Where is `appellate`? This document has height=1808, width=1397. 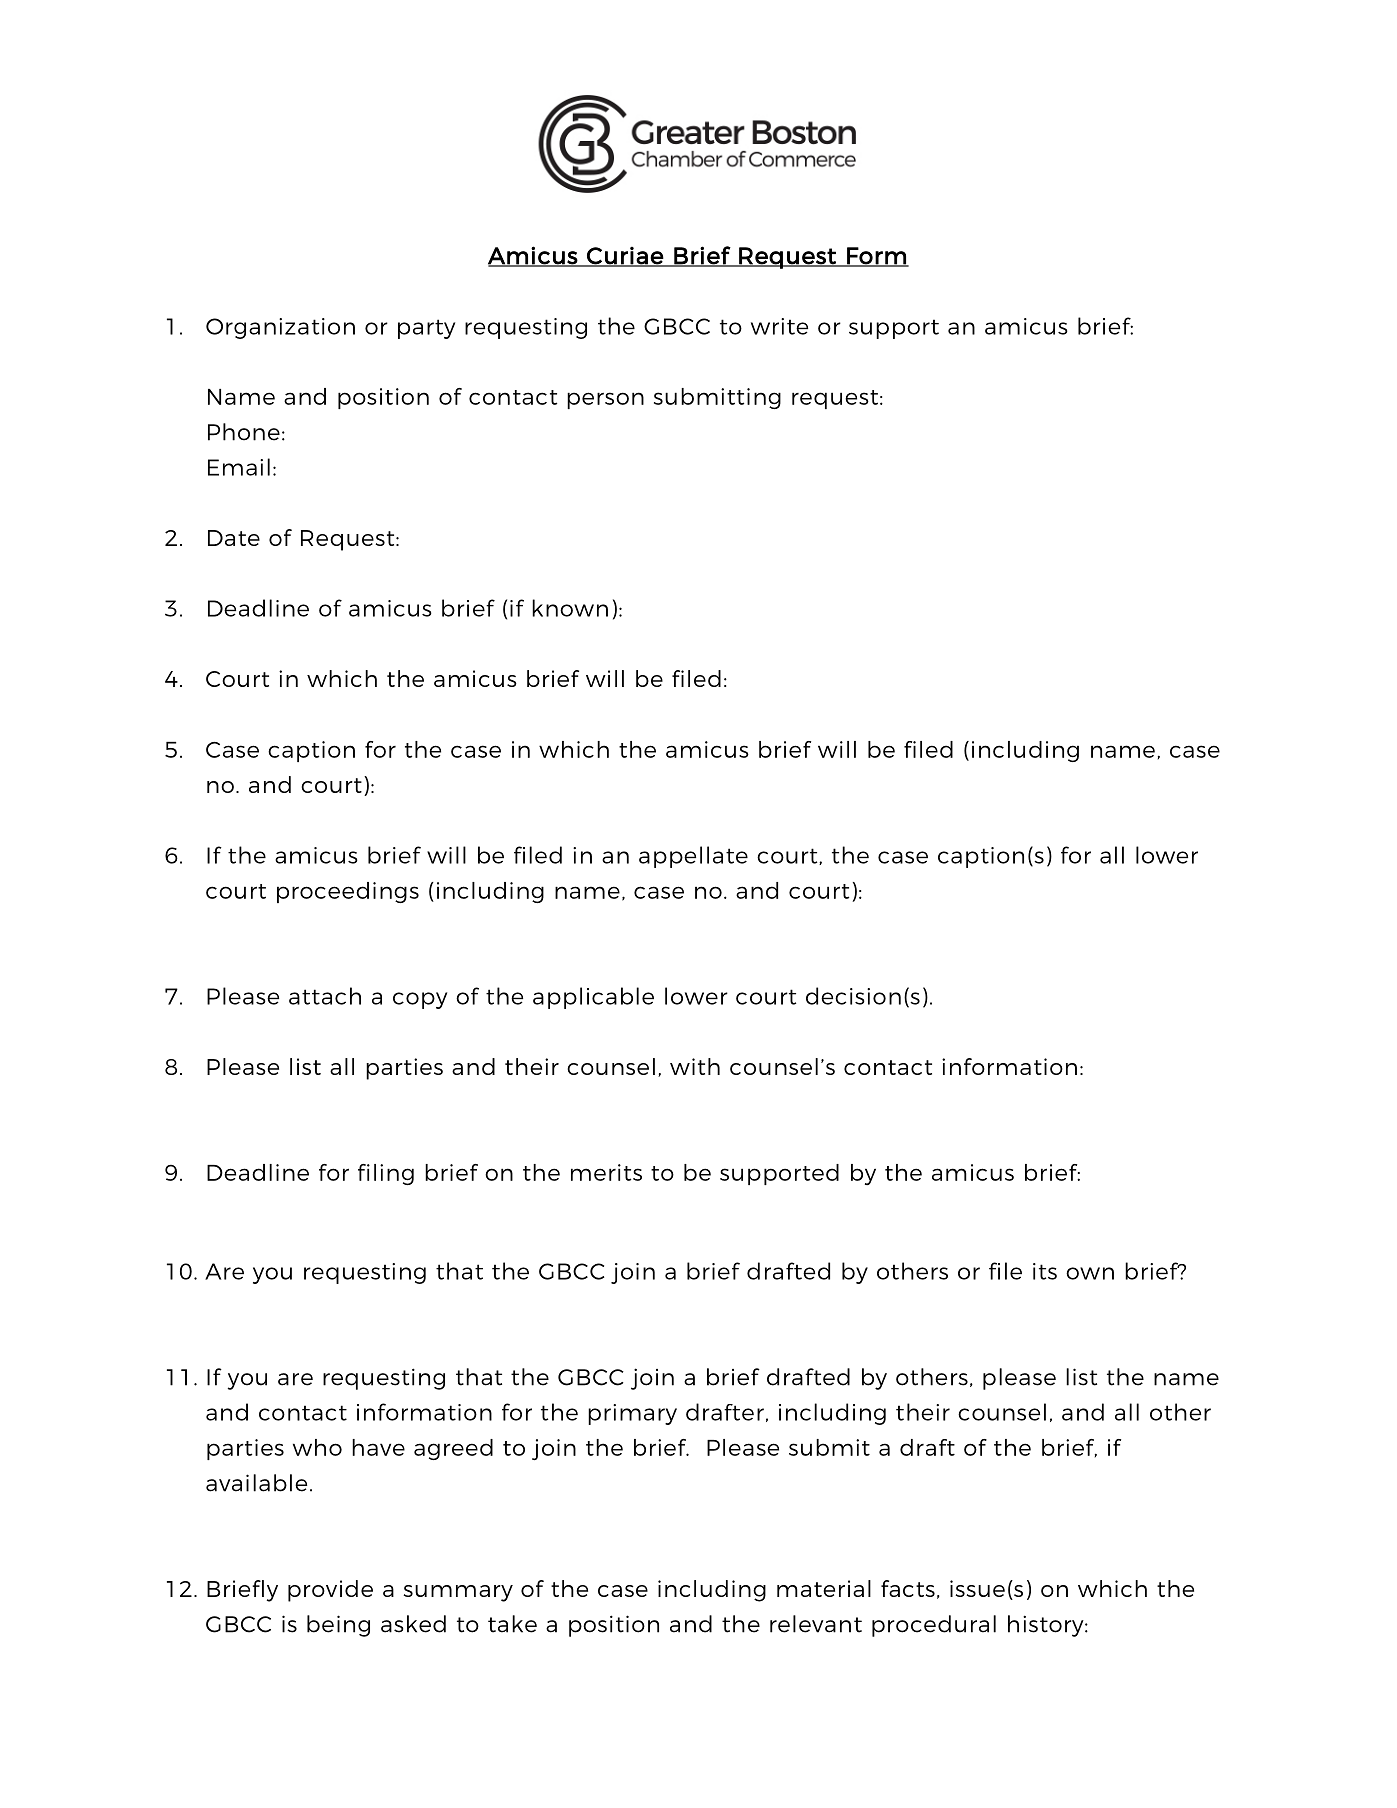 appellate is located at coordinates (693, 857).
